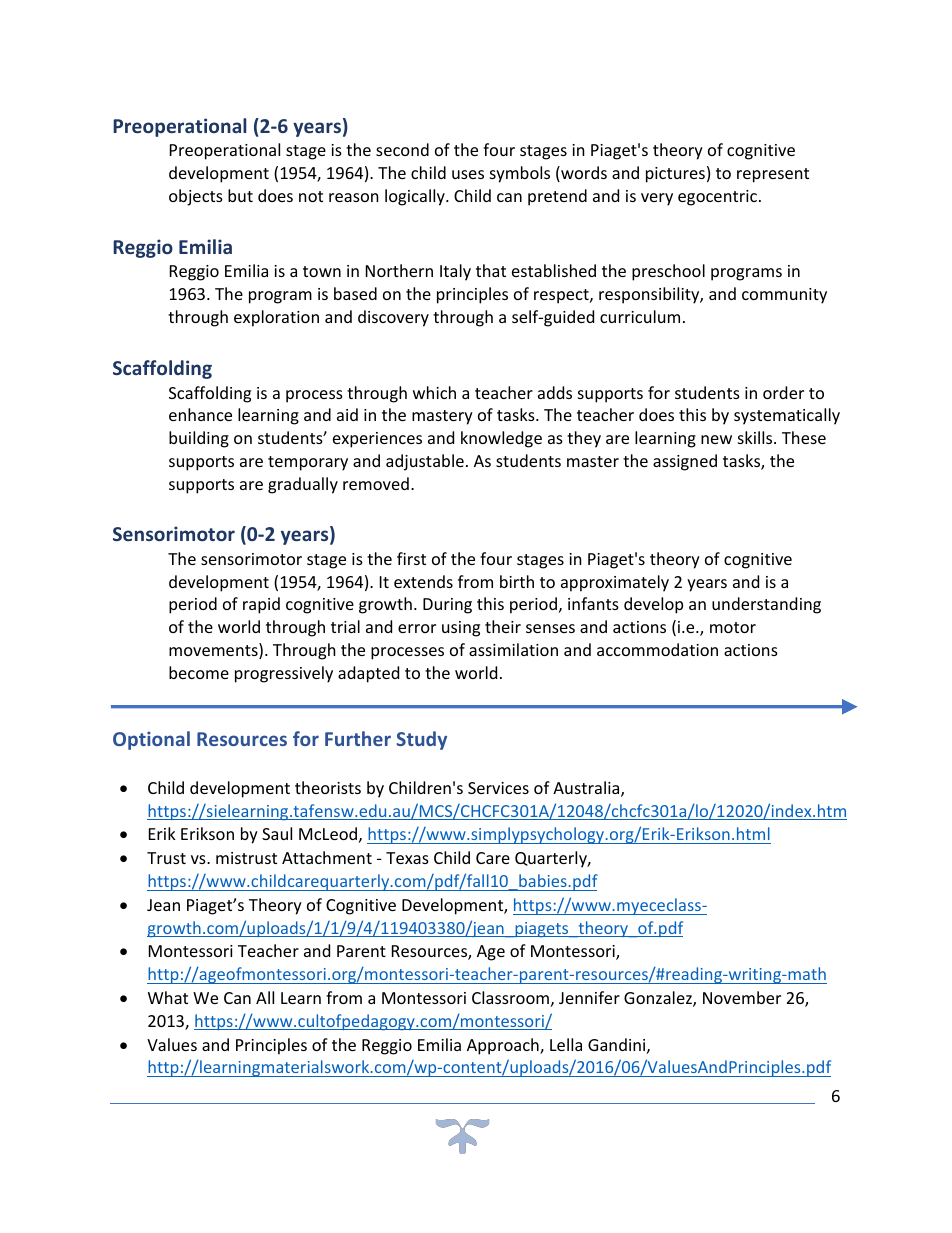 This screenshot has width=952, height=1233. I want to click on What, so click(168, 997).
